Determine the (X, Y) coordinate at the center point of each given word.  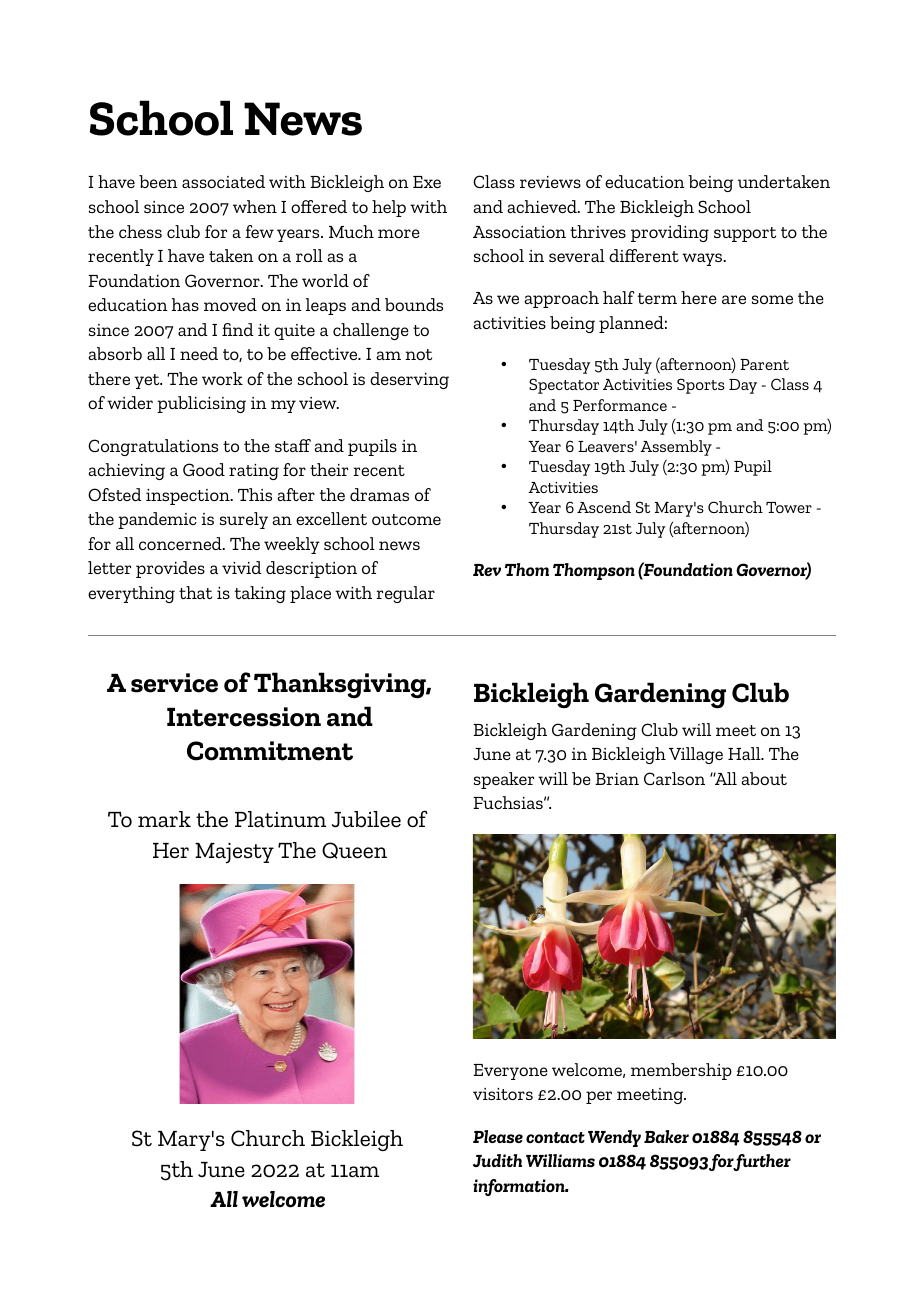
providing (670, 233)
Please (498, 1136)
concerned (181, 543)
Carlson (674, 778)
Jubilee (366, 819)
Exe (427, 182)
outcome (406, 519)
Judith (497, 1160)
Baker (666, 1136)
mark (164, 819)
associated (223, 181)
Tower (789, 507)
